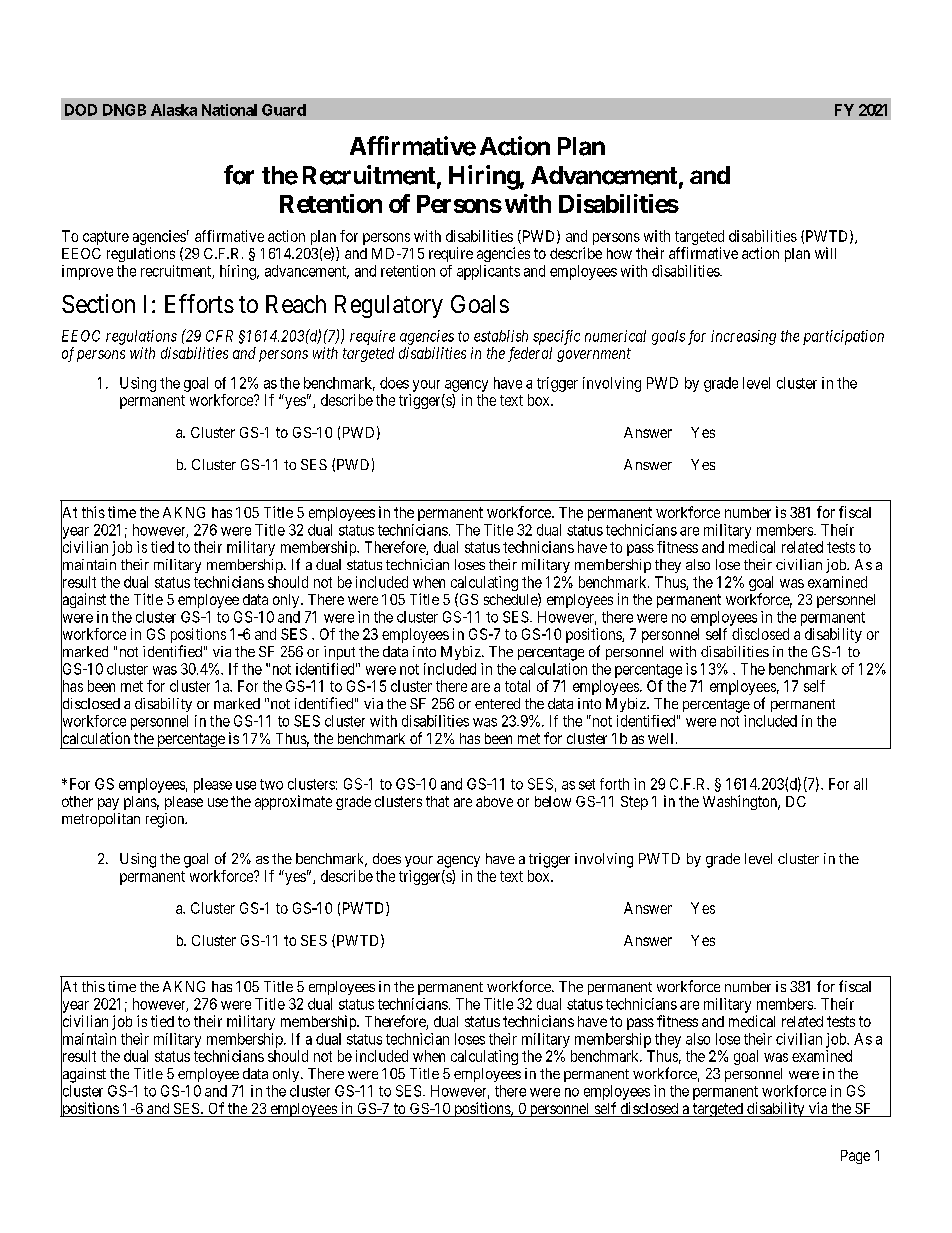  What do you see at coordinates (174, 110) in the page?
I see `Alaska` at bounding box center [174, 110].
